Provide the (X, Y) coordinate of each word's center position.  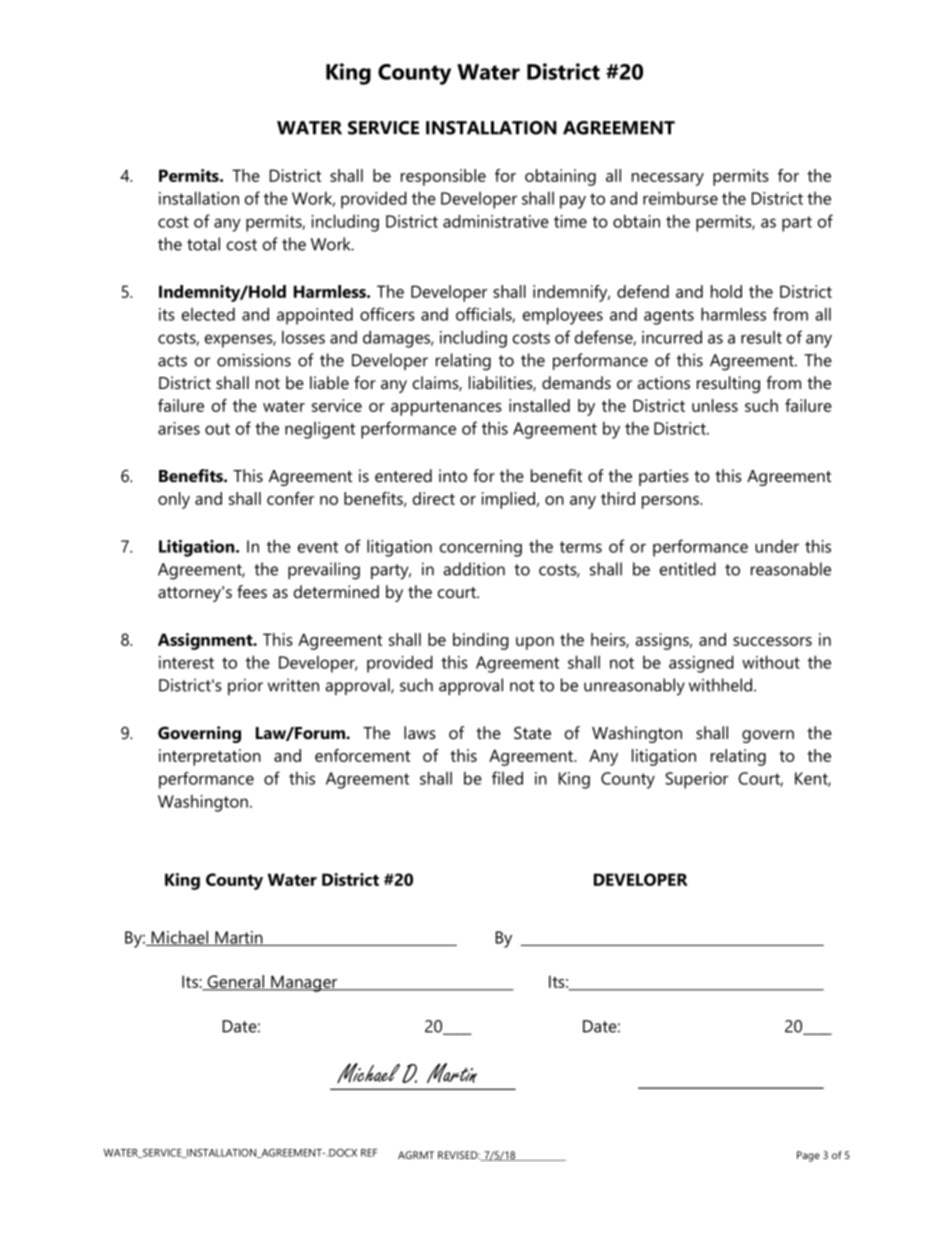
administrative (496, 221)
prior (245, 687)
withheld (720, 685)
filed (507, 778)
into (453, 475)
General (235, 983)
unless (715, 405)
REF (369, 1153)
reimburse (680, 198)
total (203, 244)
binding (481, 641)
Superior (696, 780)
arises (179, 428)
